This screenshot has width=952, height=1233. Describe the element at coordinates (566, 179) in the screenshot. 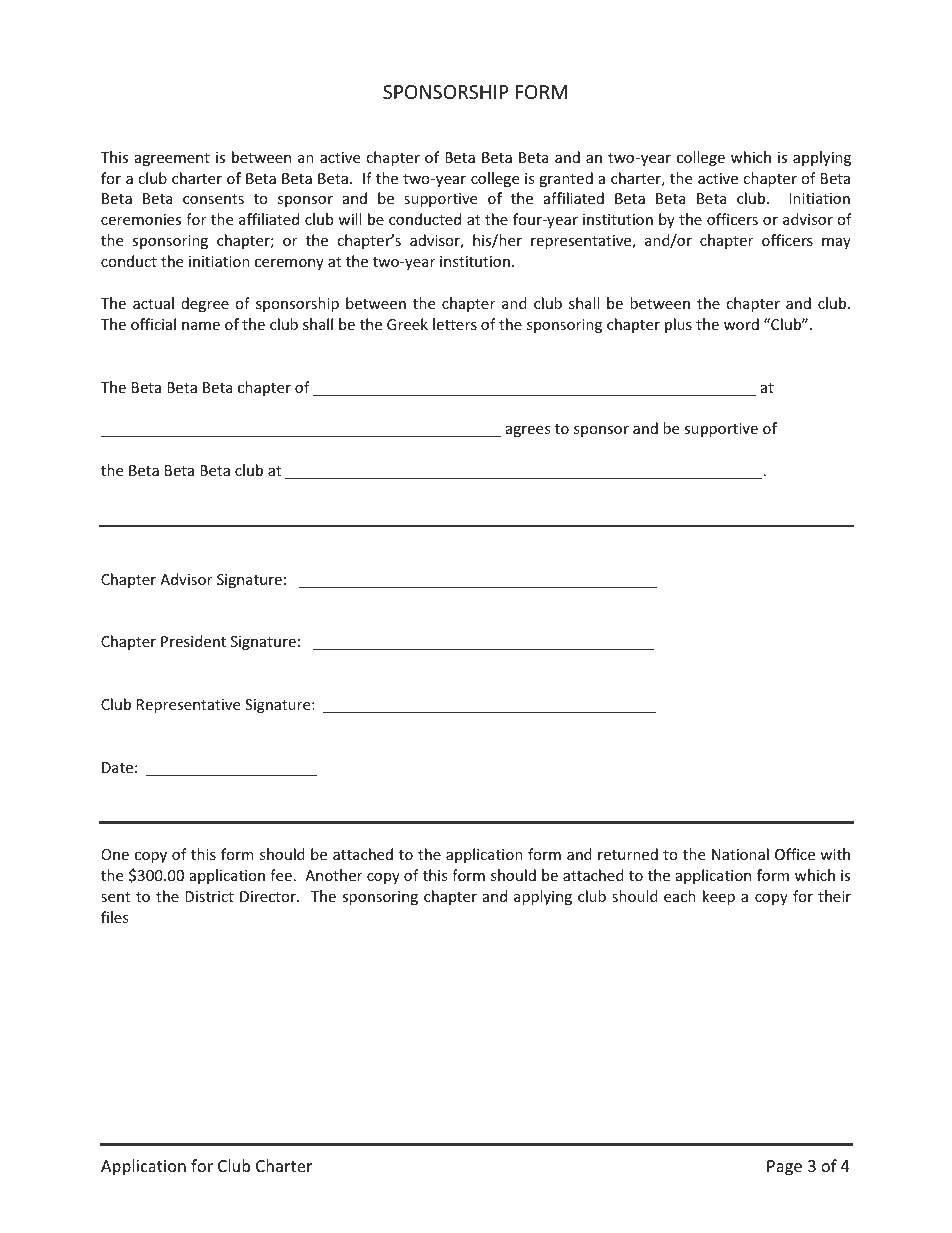

I see `granted` at that location.
